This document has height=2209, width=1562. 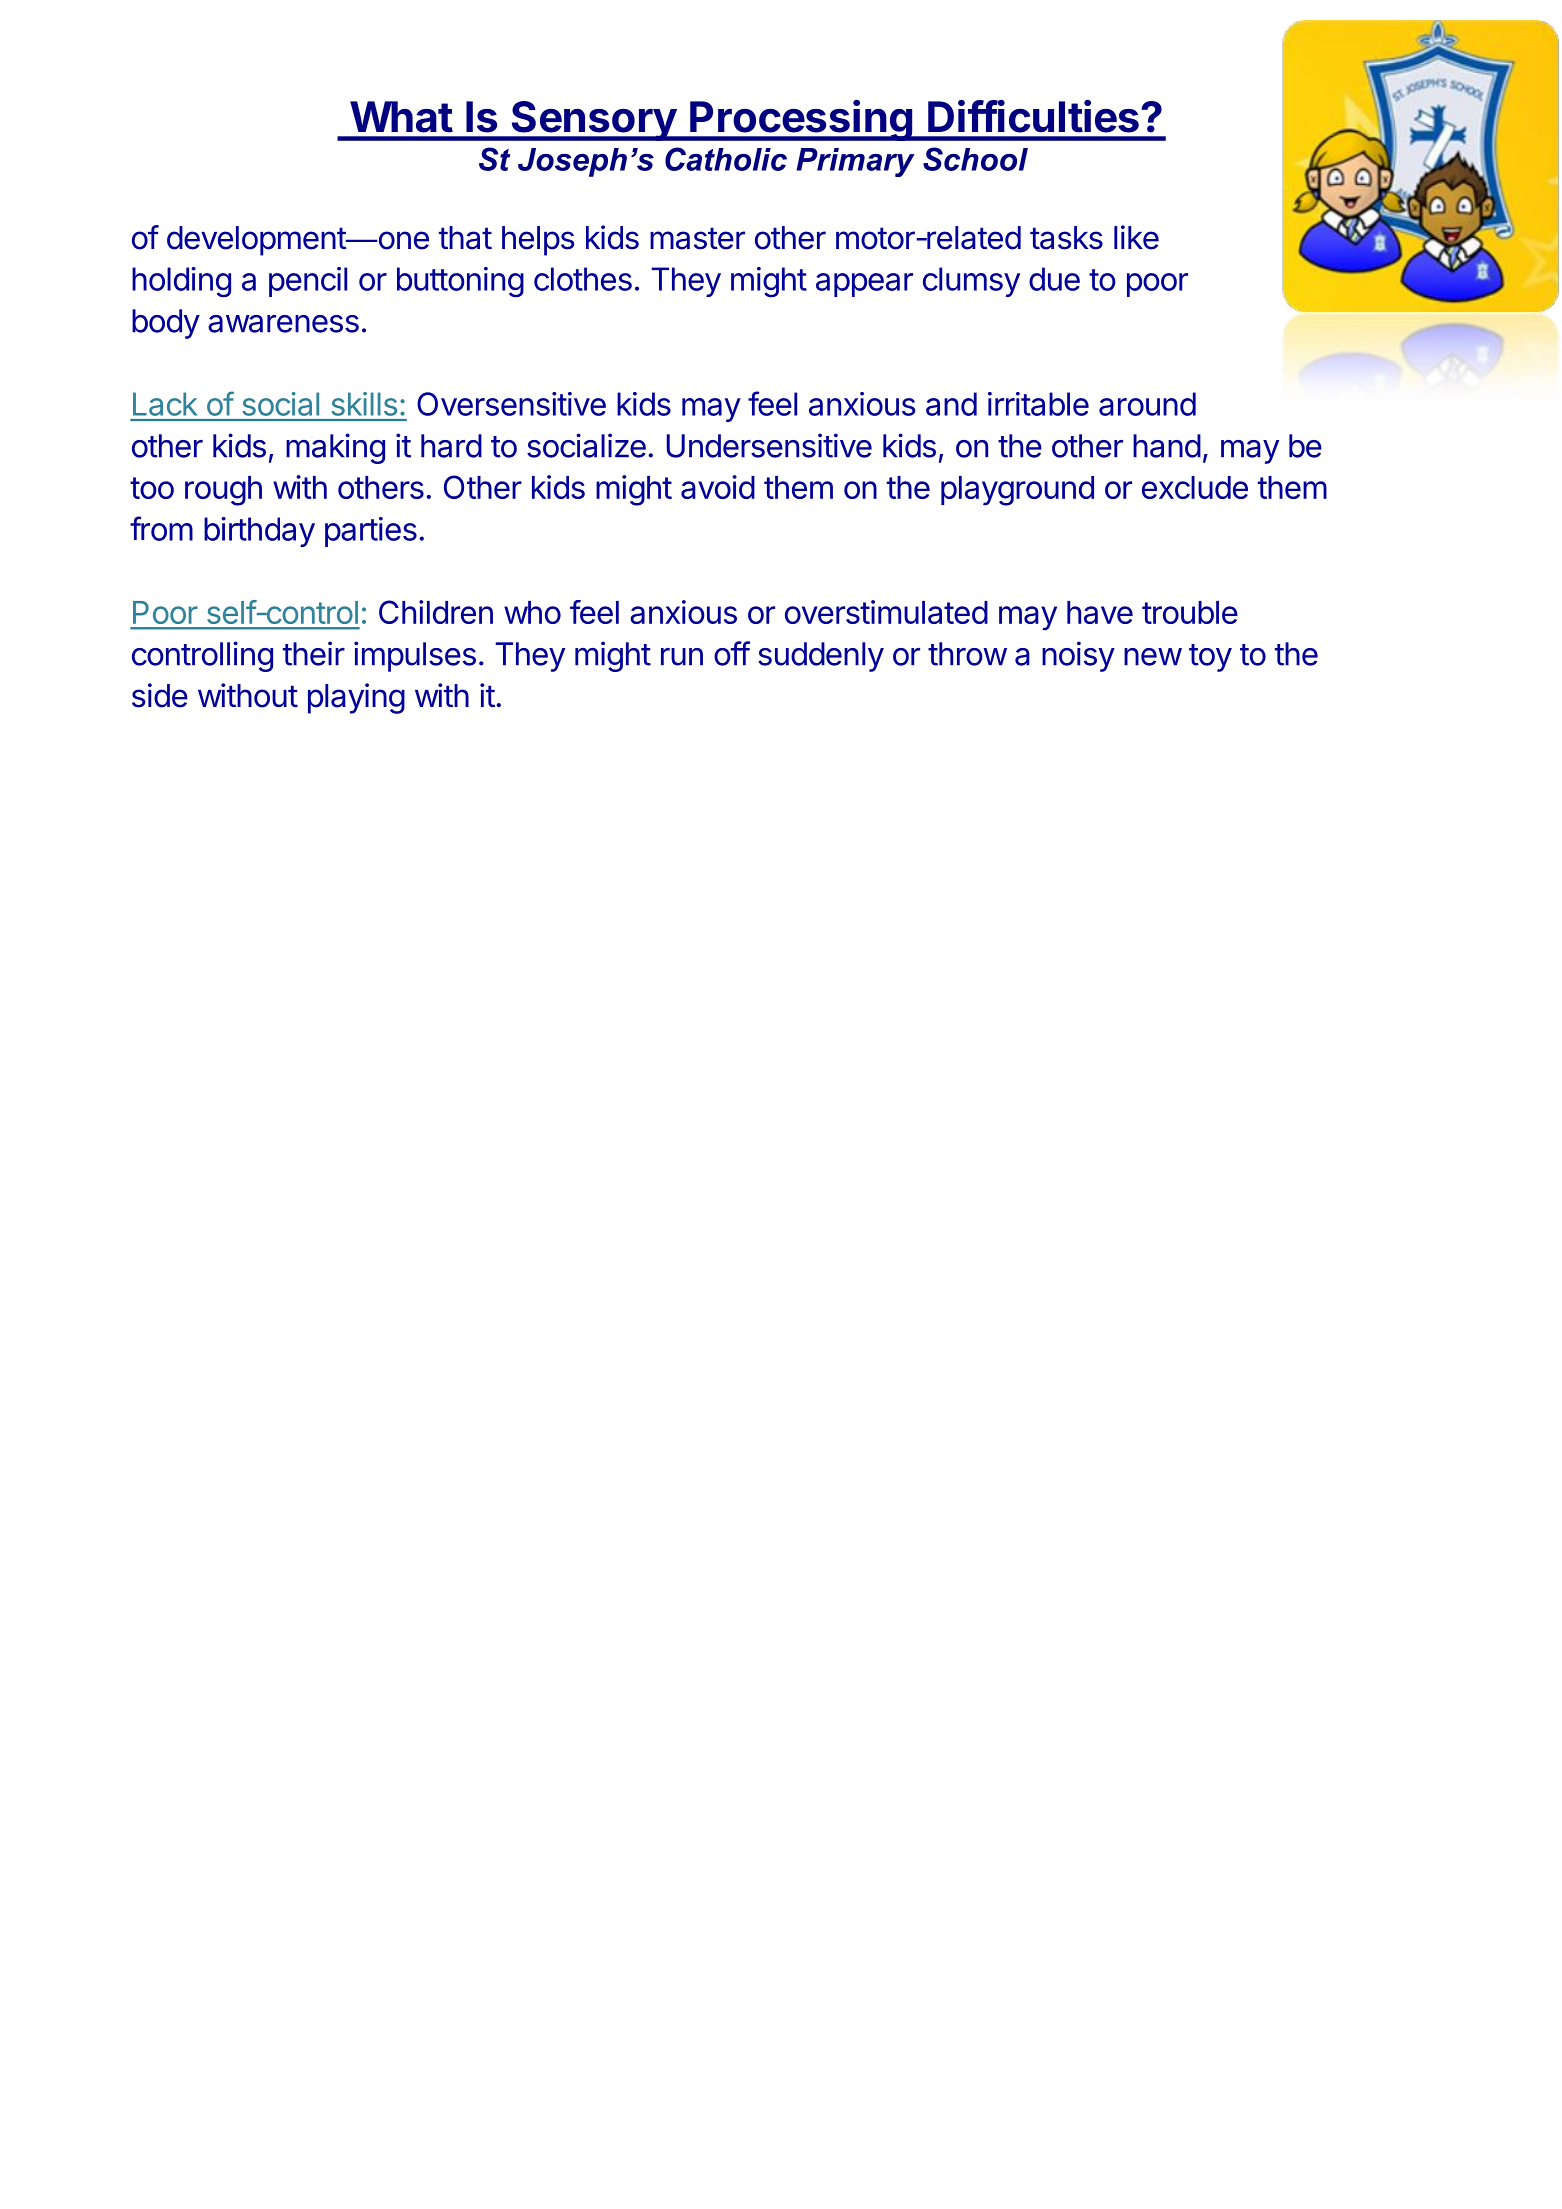 I want to click on Oversensitive, so click(x=511, y=404).
